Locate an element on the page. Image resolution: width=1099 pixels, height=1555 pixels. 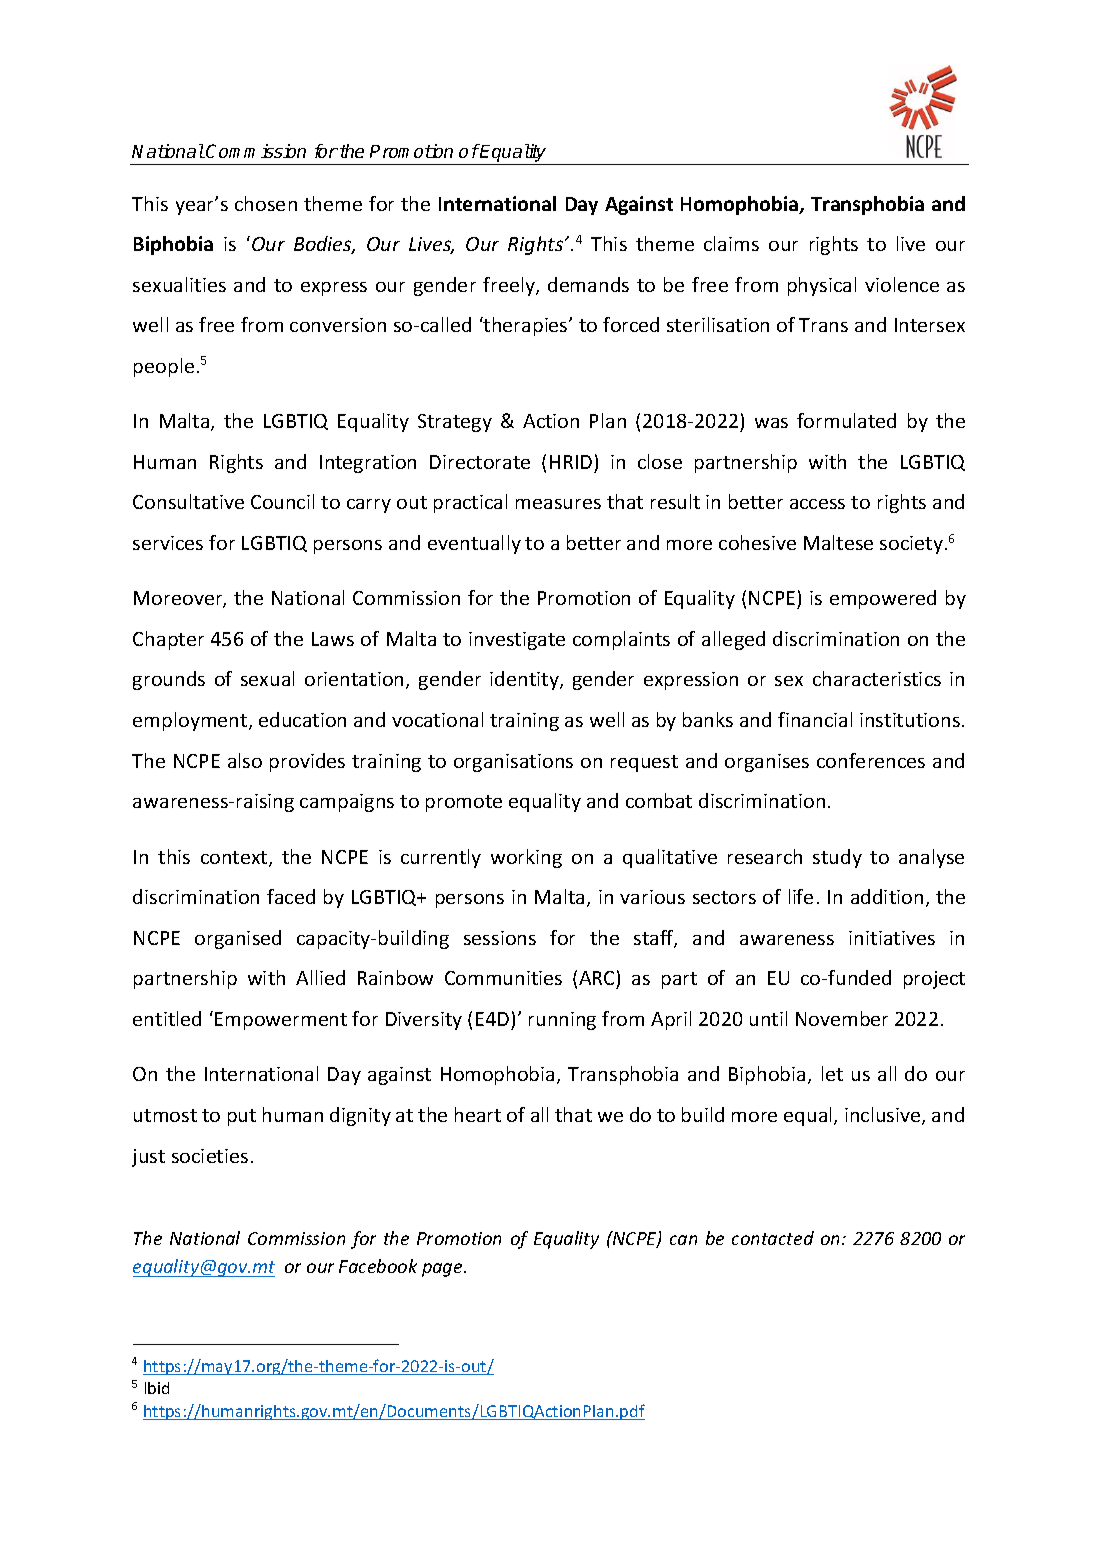
also is located at coordinates (245, 760).
